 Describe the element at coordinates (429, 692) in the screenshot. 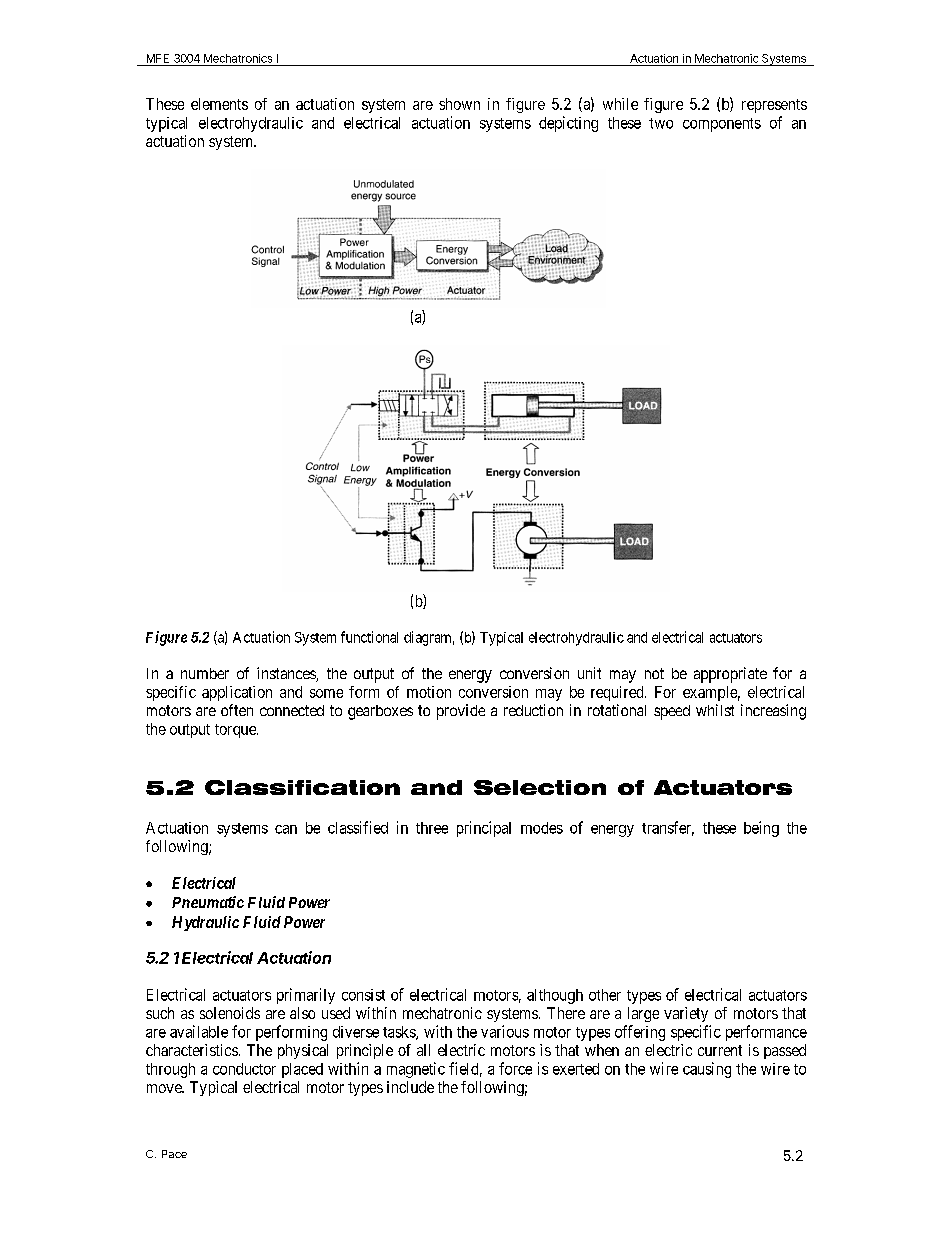

I see `motion` at that location.
